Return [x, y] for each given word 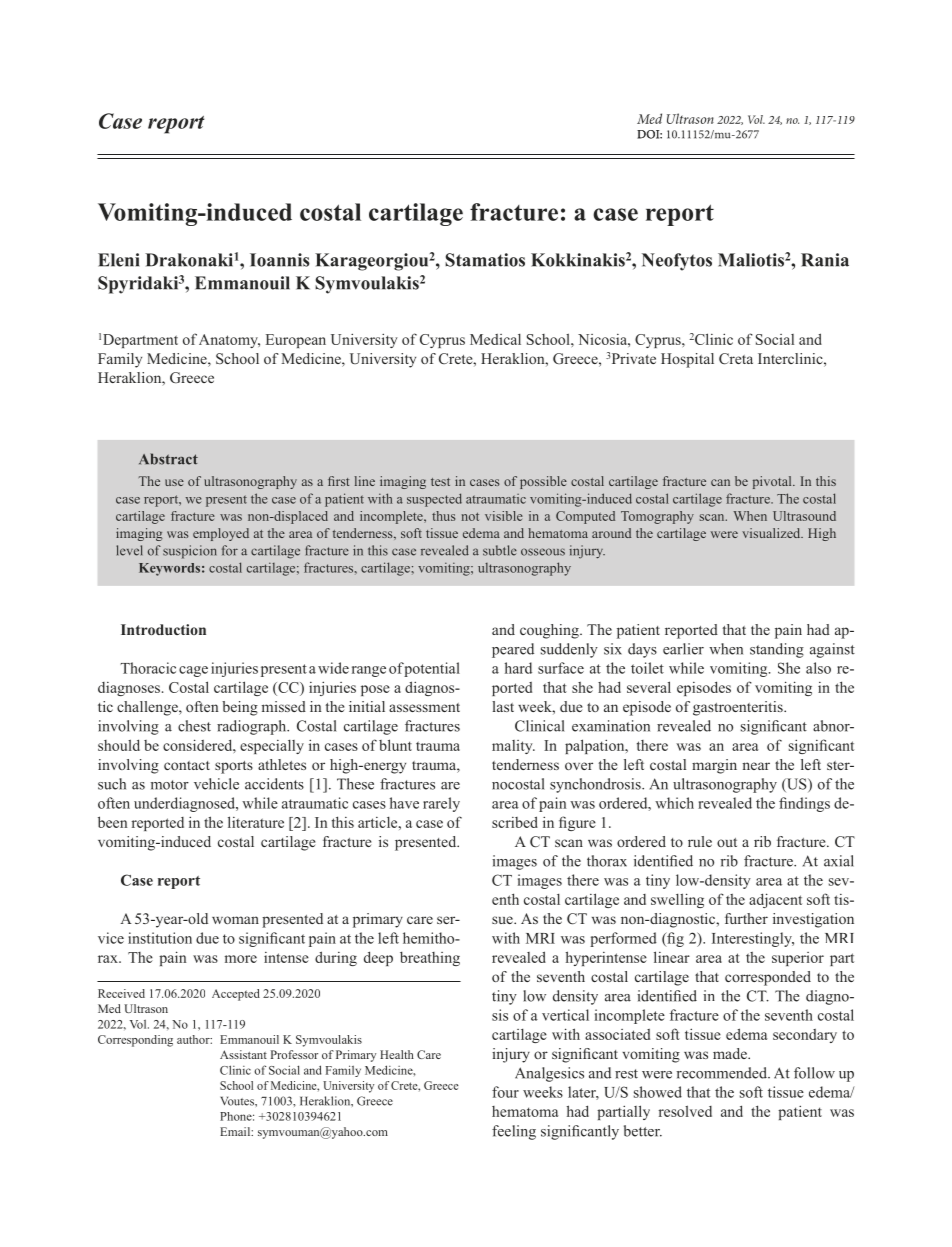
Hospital [687, 360]
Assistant [243, 1054]
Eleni [119, 260]
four [505, 1092]
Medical [495, 339]
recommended [723, 1073]
